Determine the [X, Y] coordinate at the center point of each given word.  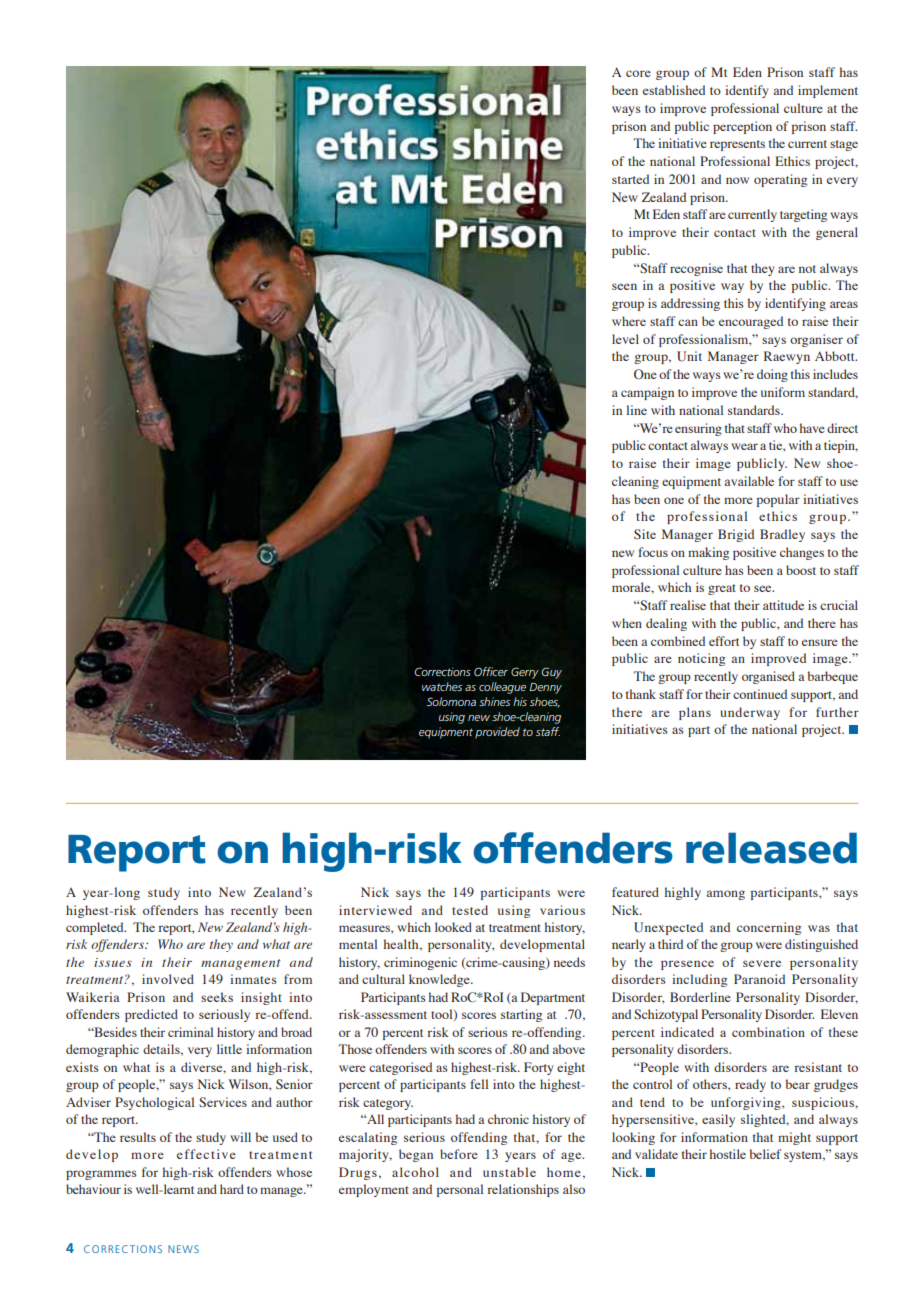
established [674, 90]
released [771, 848]
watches [442, 686]
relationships [523, 1190]
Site [645, 534]
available [749, 481]
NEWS [183, 1249]
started [630, 179]
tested [470, 910]
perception [742, 127]
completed [96, 928]
